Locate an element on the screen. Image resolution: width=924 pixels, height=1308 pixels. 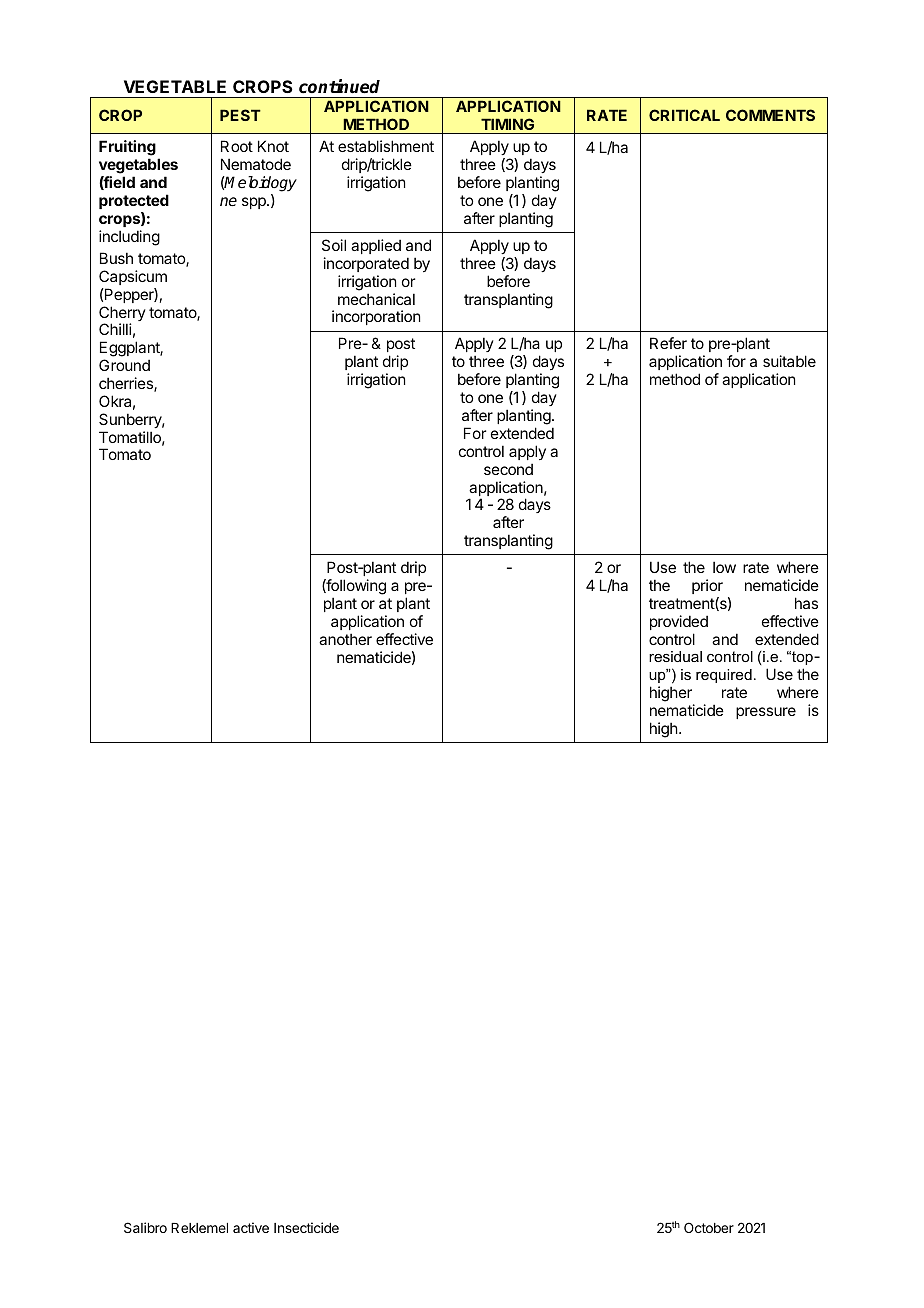
October is located at coordinates (709, 1227).
